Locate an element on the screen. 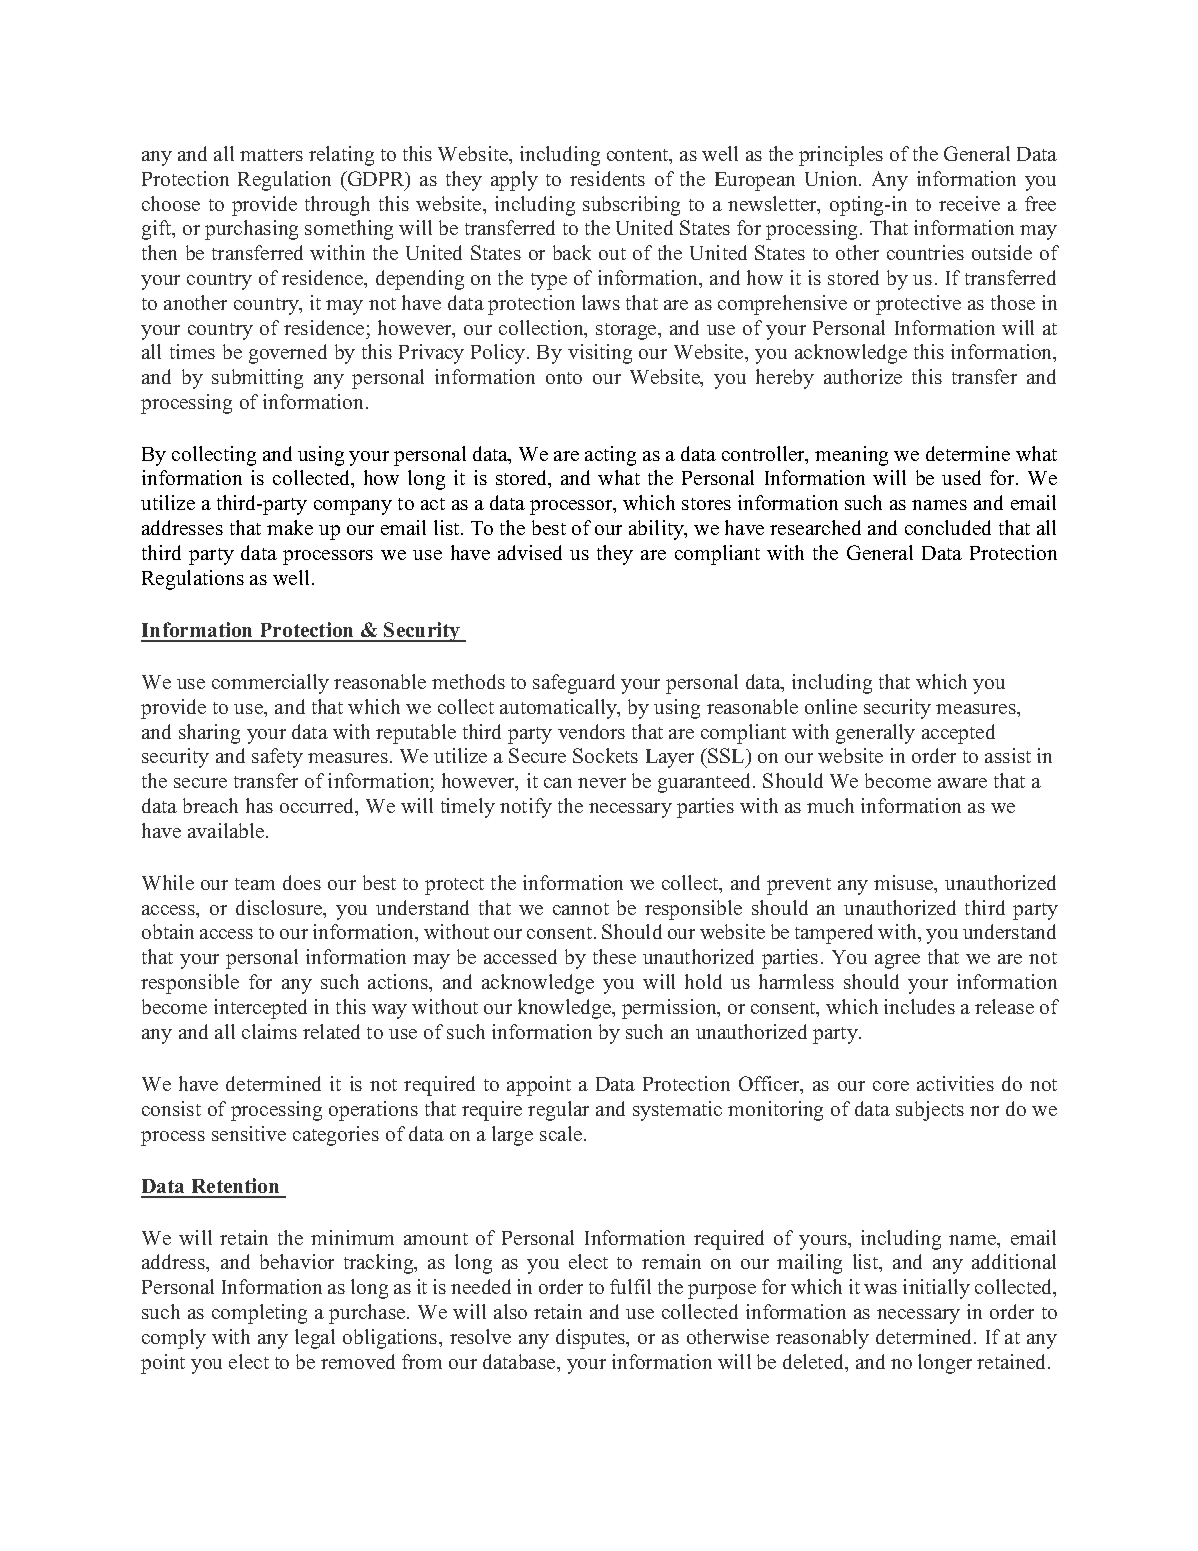 This screenshot has height=1551, width=1198. concluded is located at coordinates (948, 527).
